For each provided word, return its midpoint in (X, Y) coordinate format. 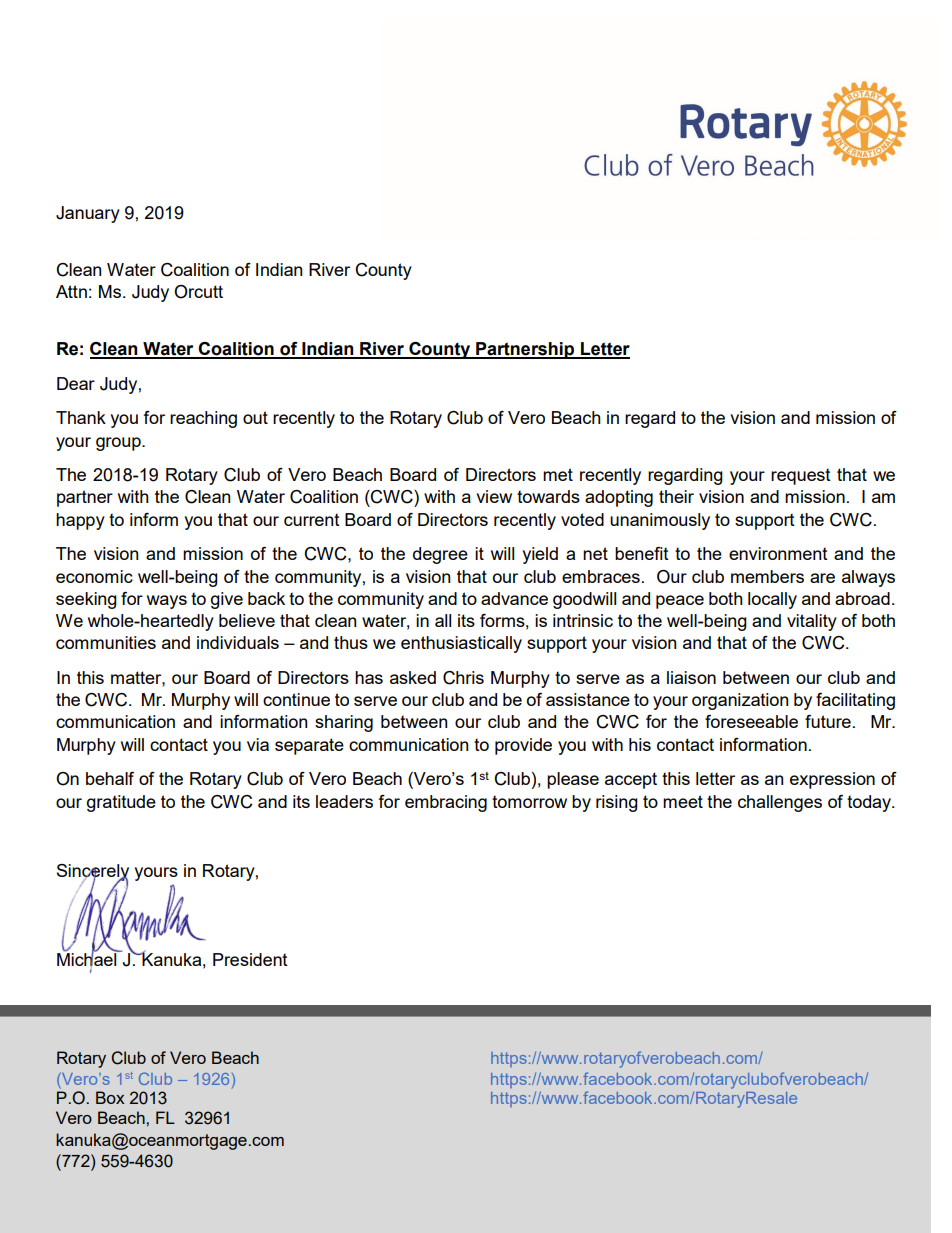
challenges (780, 803)
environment (778, 553)
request (801, 477)
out (255, 417)
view (494, 496)
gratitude (121, 803)
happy (80, 521)
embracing (446, 803)
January (88, 214)
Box (110, 1097)
